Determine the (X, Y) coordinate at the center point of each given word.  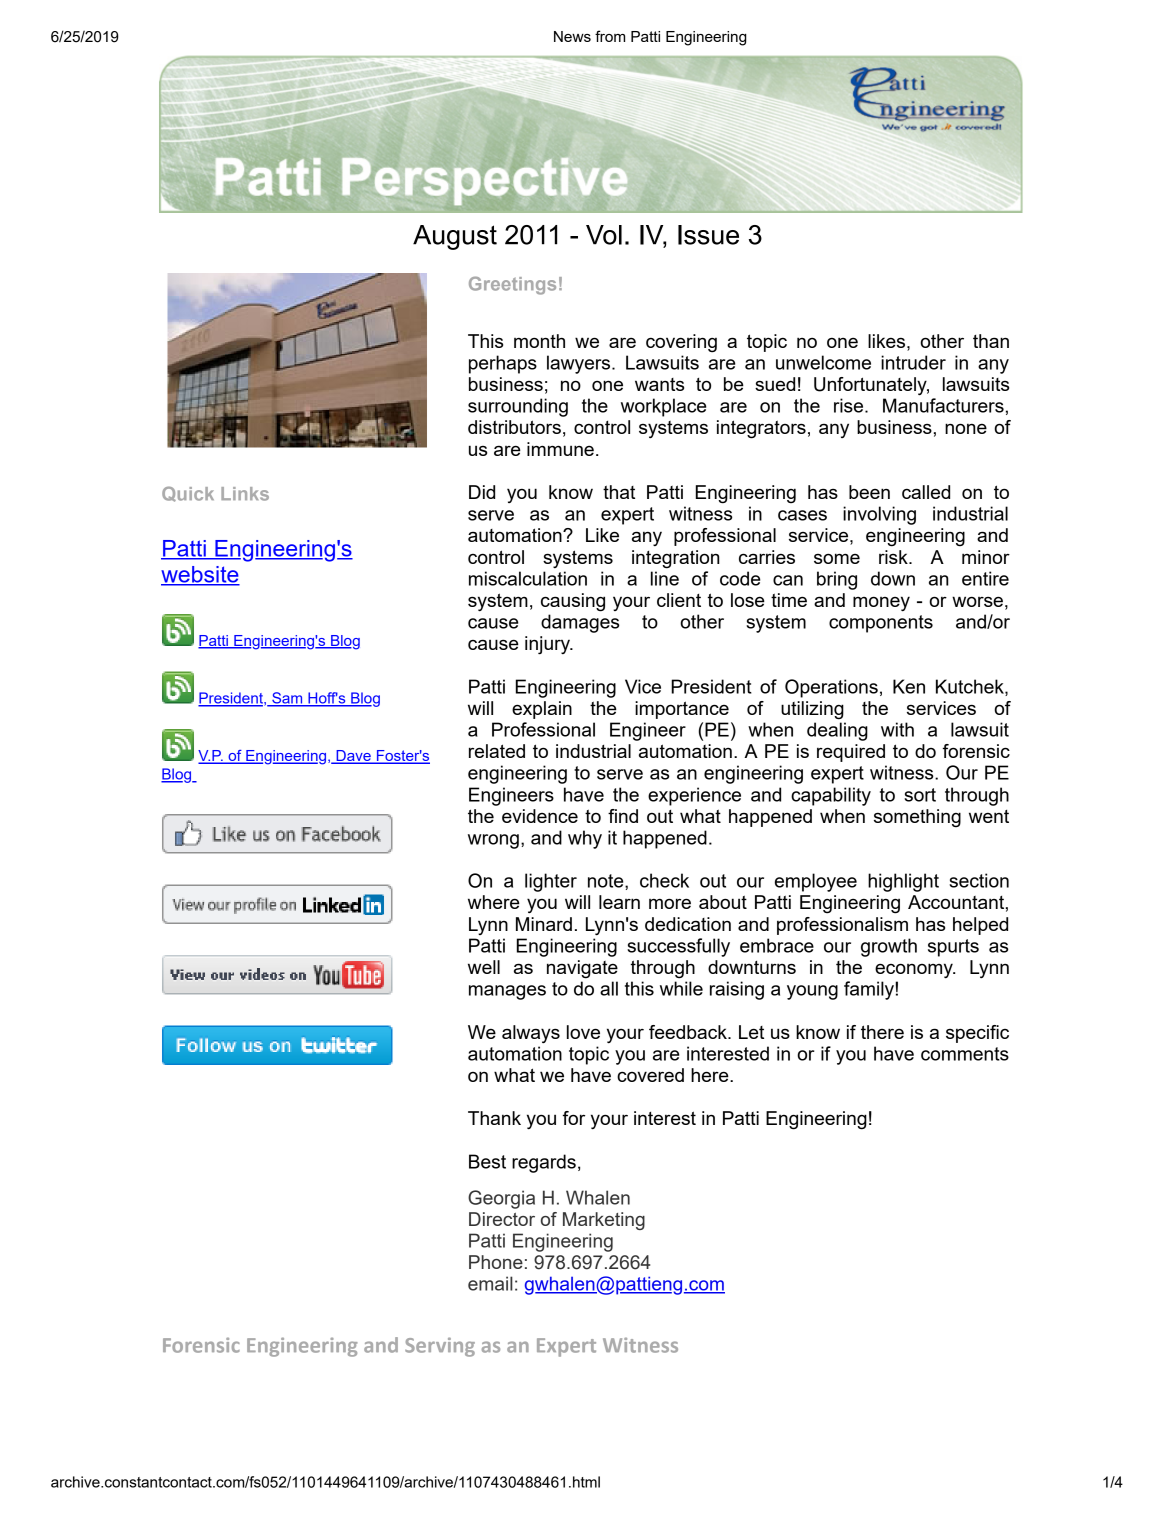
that (619, 492)
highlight (903, 882)
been (869, 492)
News (572, 36)
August (455, 237)
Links (245, 494)
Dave (353, 757)
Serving (440, 1347)
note (607, 881)
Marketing (604, 1221)
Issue (708, 235)
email (490, 1283)
